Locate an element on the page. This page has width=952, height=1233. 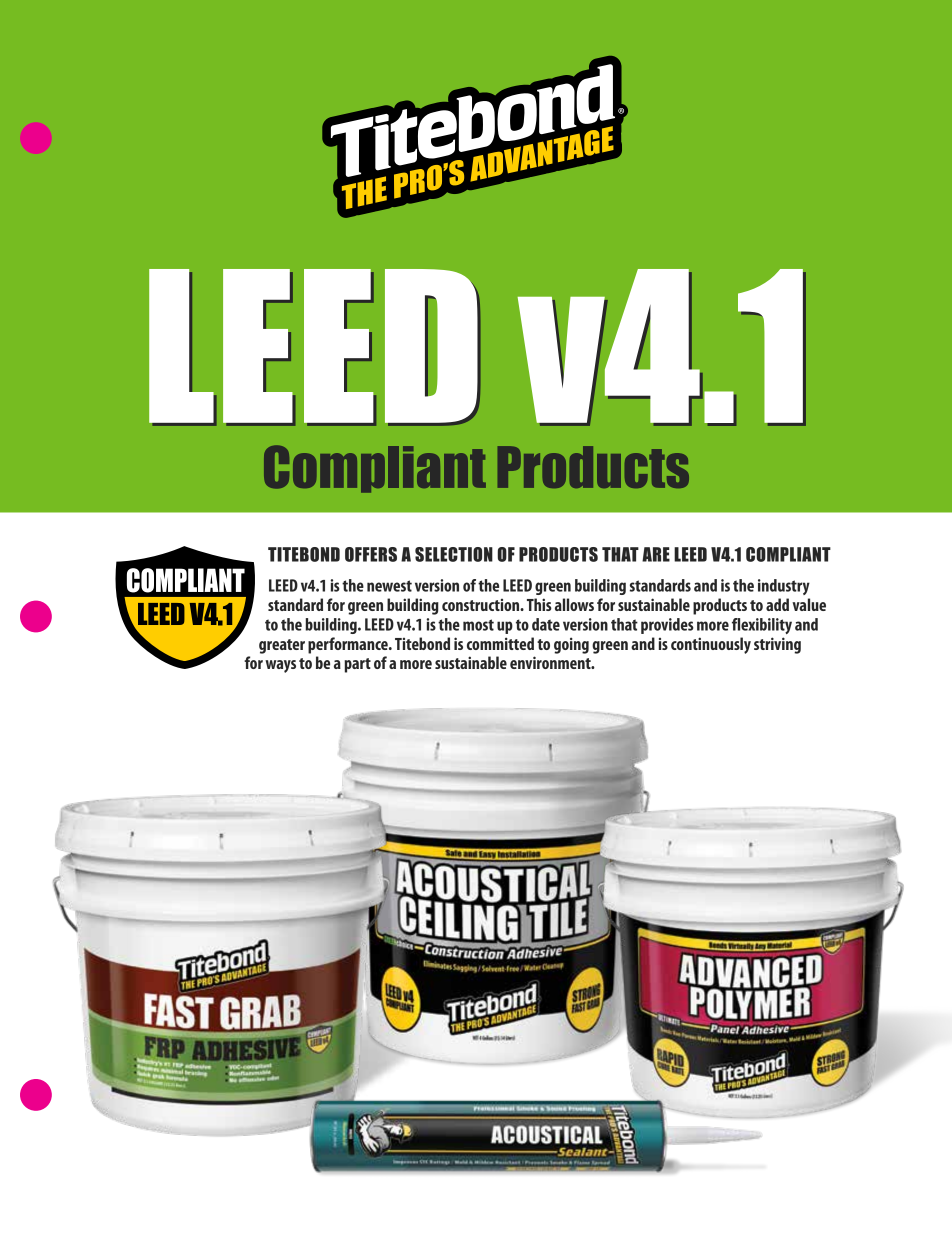
part is located at coordinates (357, 665).
